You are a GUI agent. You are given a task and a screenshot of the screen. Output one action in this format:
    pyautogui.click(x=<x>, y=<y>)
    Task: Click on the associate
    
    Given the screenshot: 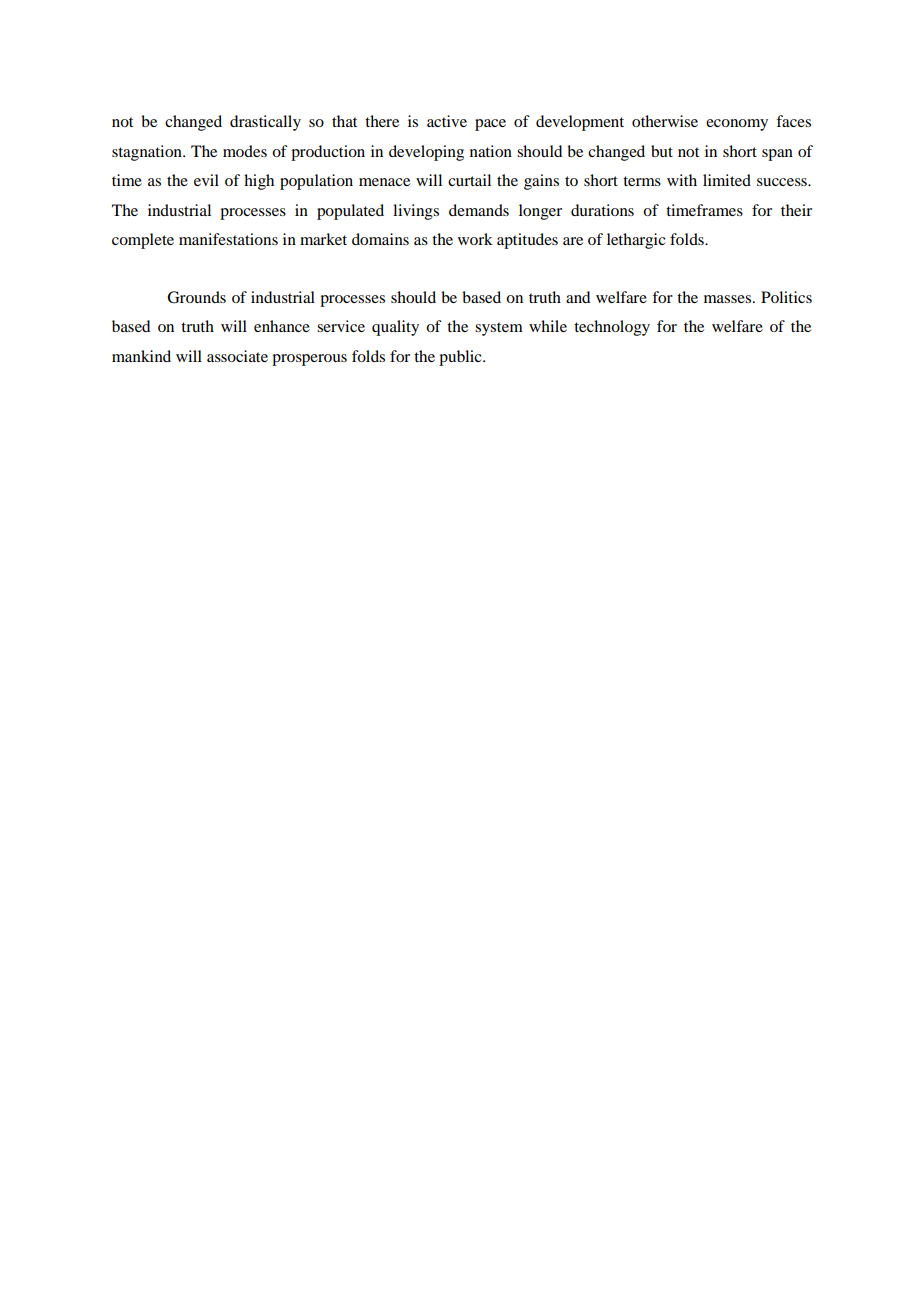 What is the action you would take?
    pyautogui.click(x=237, y=356)
